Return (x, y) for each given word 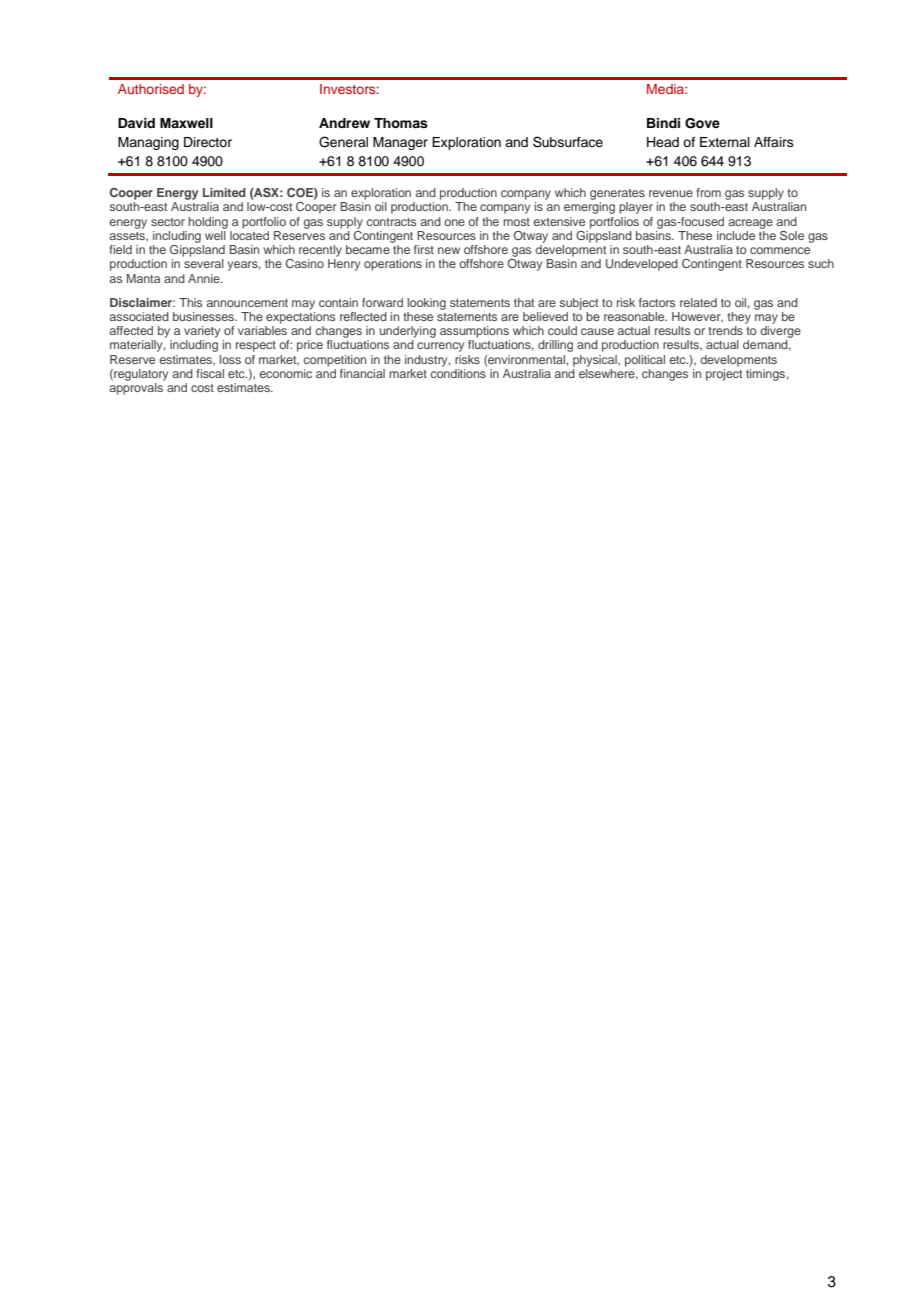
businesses (205, 316)
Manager (400, 143)
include (736, 235)
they (739, 318)
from (708, 192)
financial (362, 373)
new (449, 250)
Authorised (151, 89)
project (724, 373)
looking (426, 304)
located (249, 235)
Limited (224, 192)
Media (666, 89)
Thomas (401, 123)
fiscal (210, 373)
